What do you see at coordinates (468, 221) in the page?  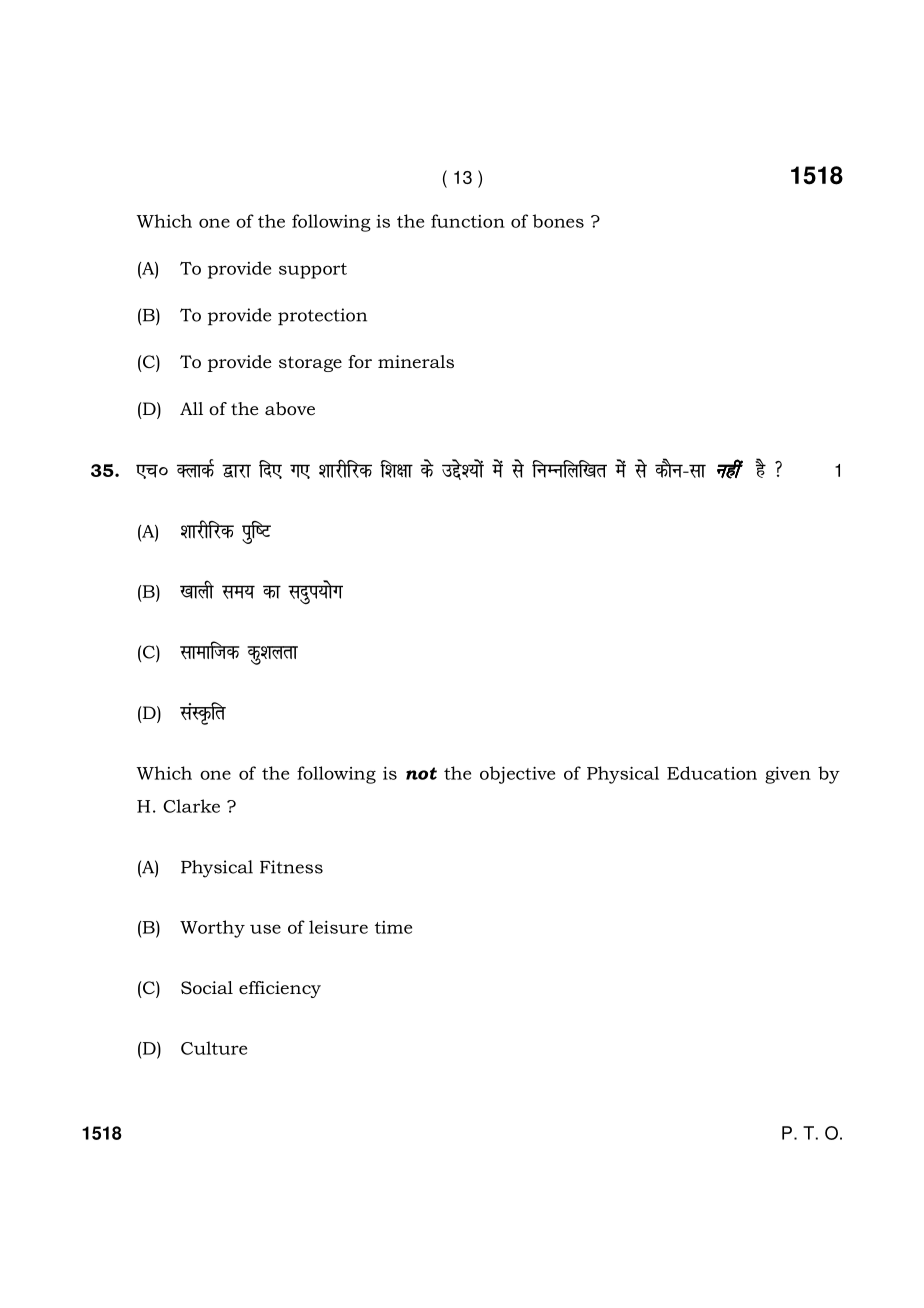 I see `function` at bounding box center [468, 221].
